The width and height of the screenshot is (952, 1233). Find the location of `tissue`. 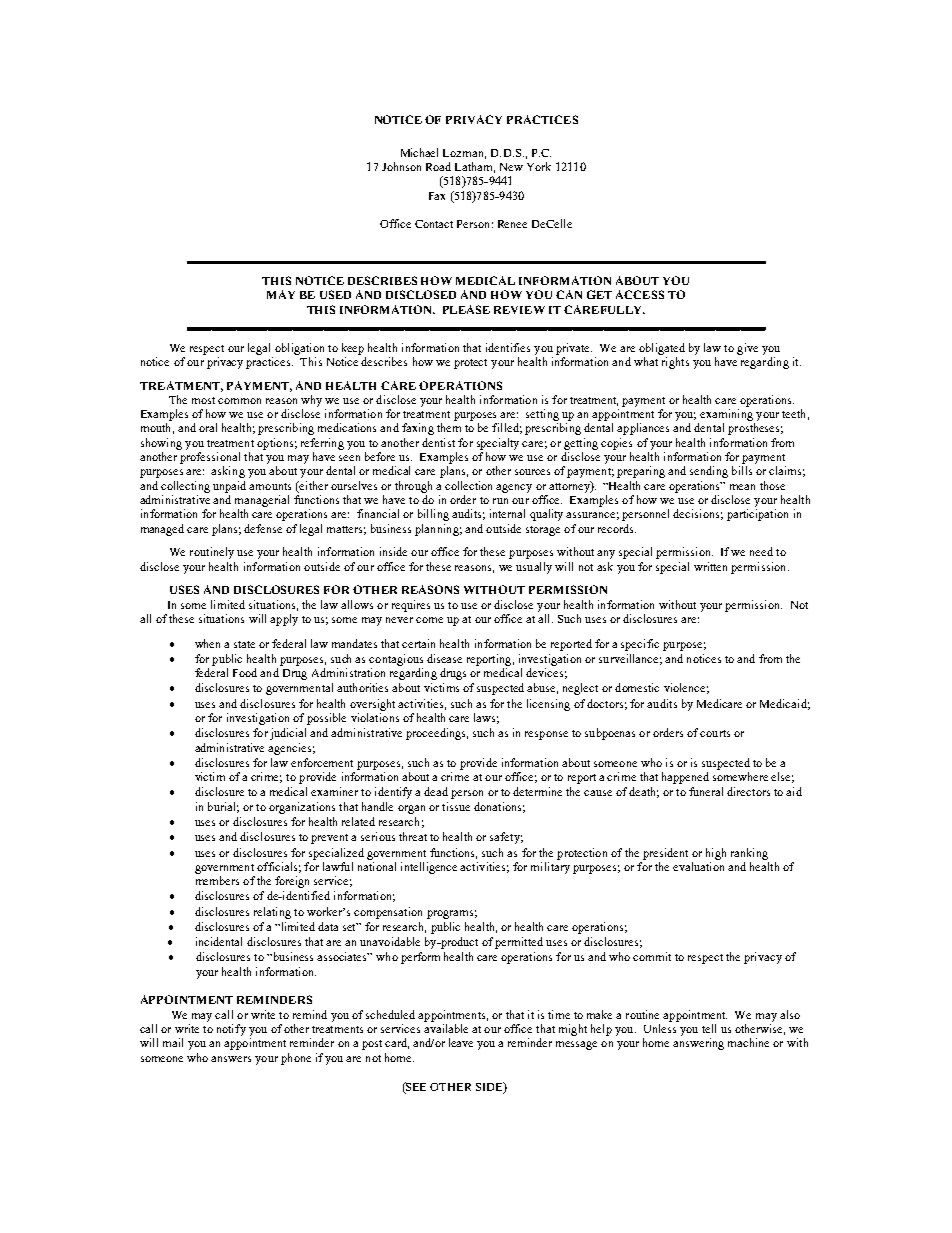

tissue is located at coordinates (456, 806).
